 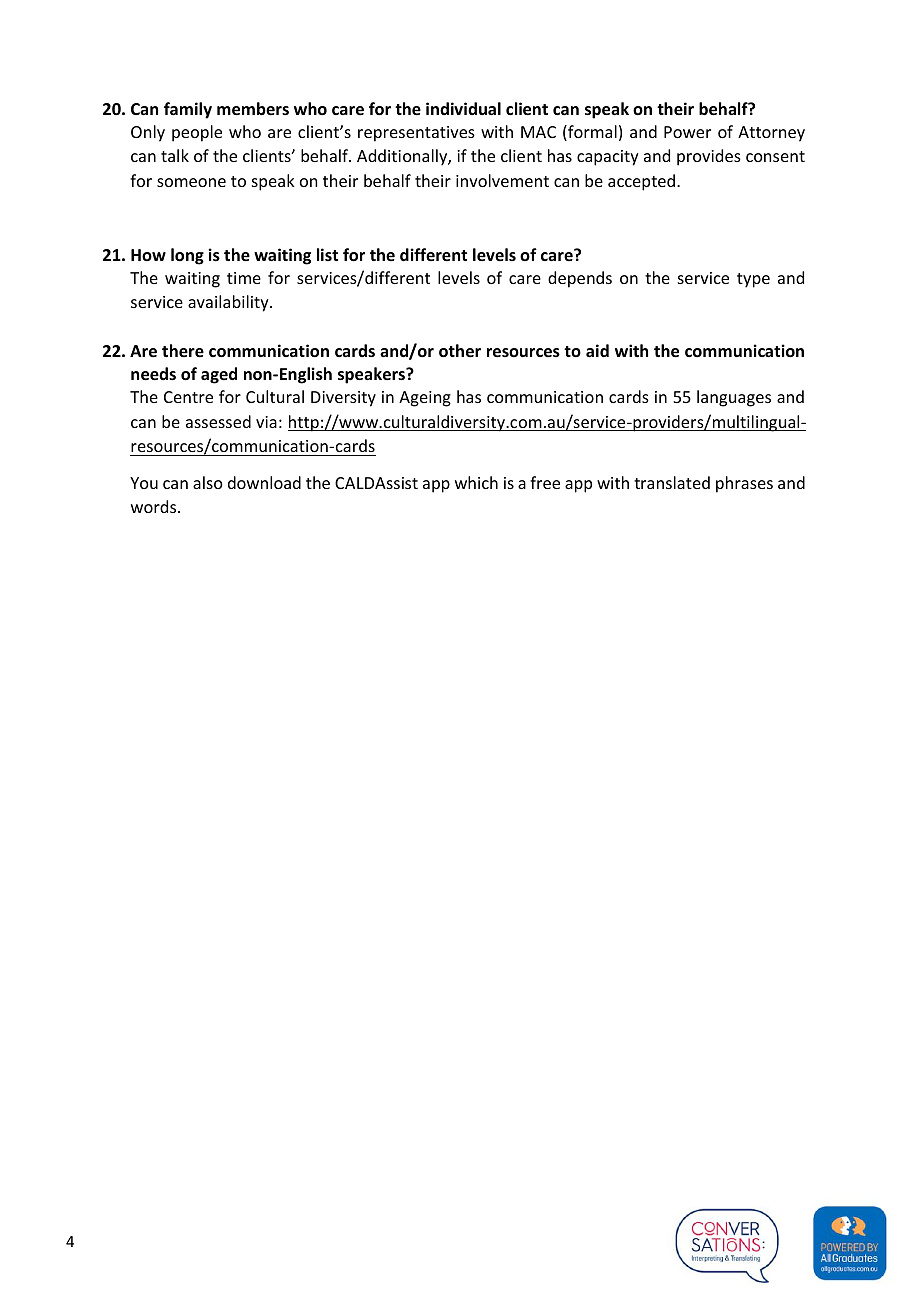 What do you see at coordinates (687, 132) in the image?
I see `Power` at bounding box center [687, 132].
